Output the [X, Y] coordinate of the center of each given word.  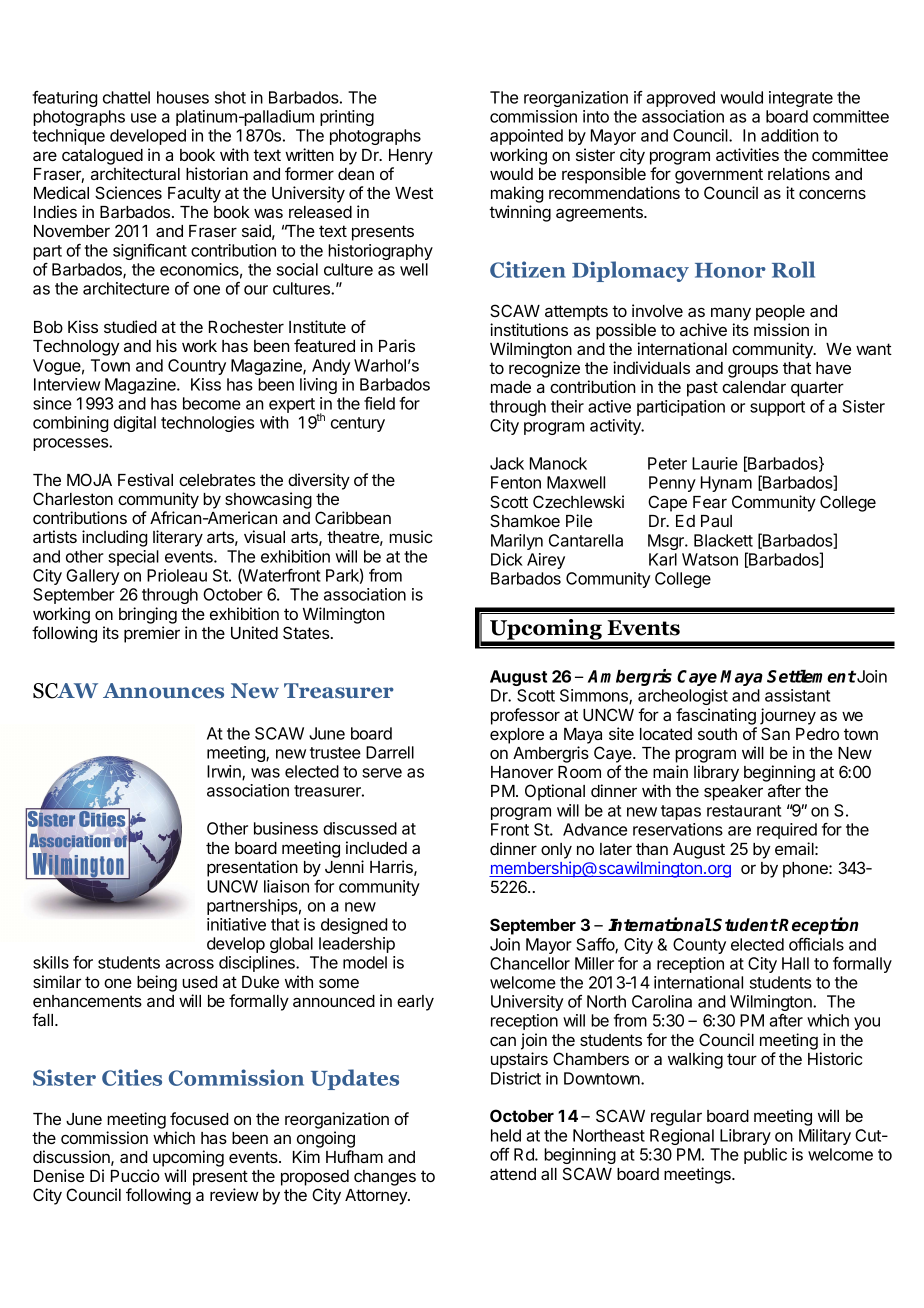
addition [790, 135]
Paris [397, 345]
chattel [126, 97]
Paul [716, 521]
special [133, 558]
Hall [795, 963]
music [410, 536]
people [780, 313]
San [775, 733]
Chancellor [530, 963]
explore [517, 736]
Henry [411, 157]
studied [130, 326]
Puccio [135, 1175]
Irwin [225, 772]
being [157, 983]
